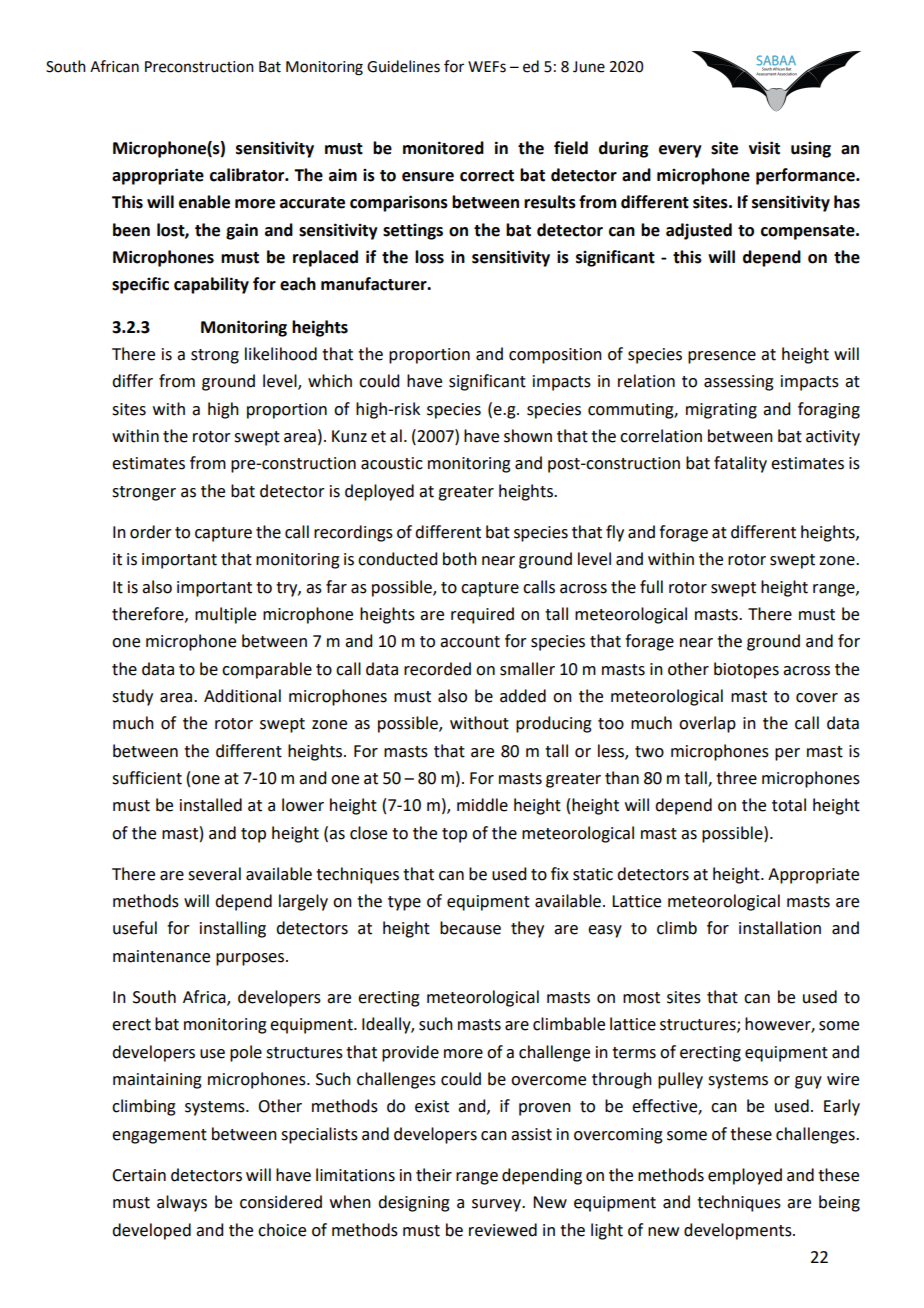 The width and height of the document is (924, 1308). I want to click on employed, so click(745, 1176).
